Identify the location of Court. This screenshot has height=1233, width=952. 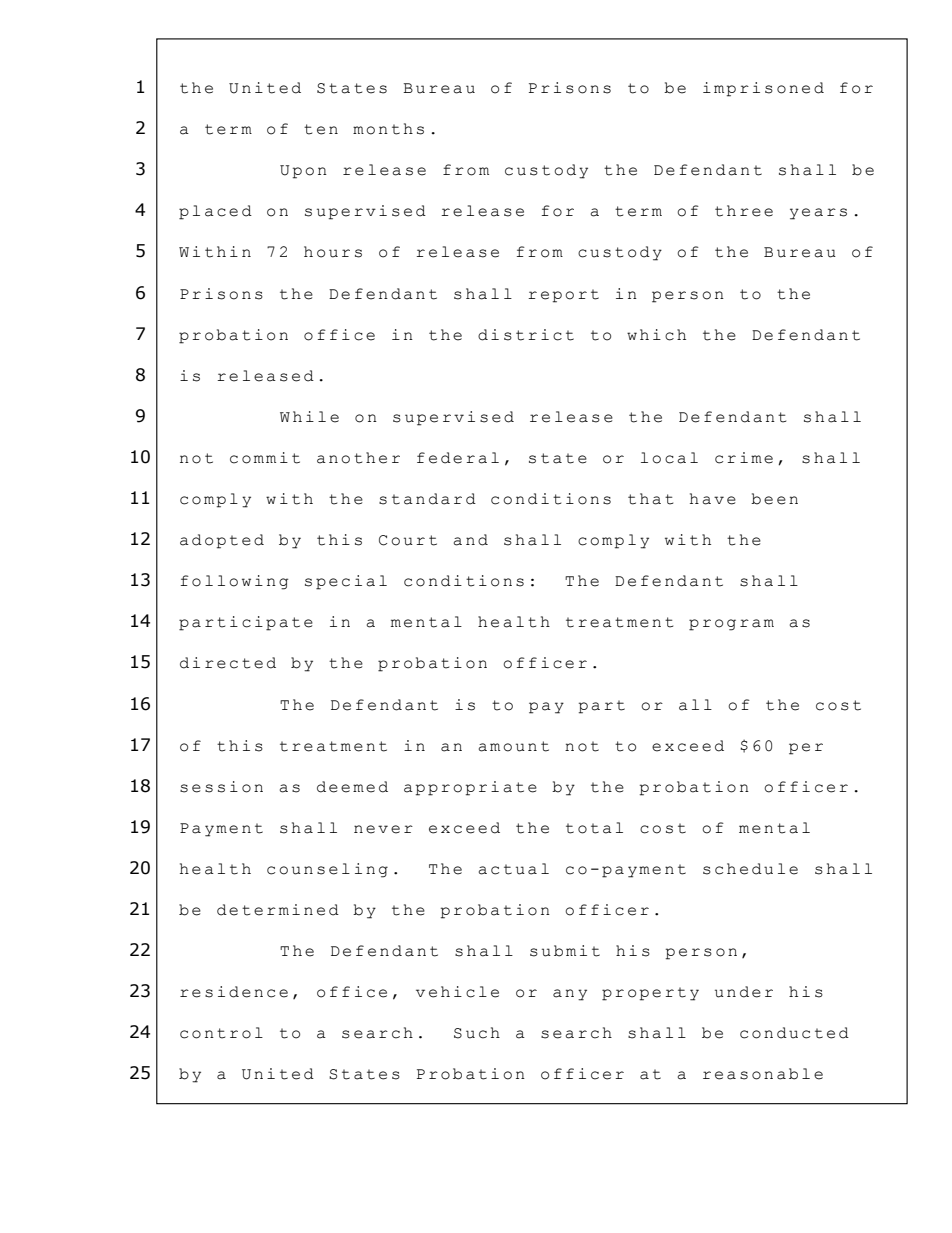
(408, 540).
